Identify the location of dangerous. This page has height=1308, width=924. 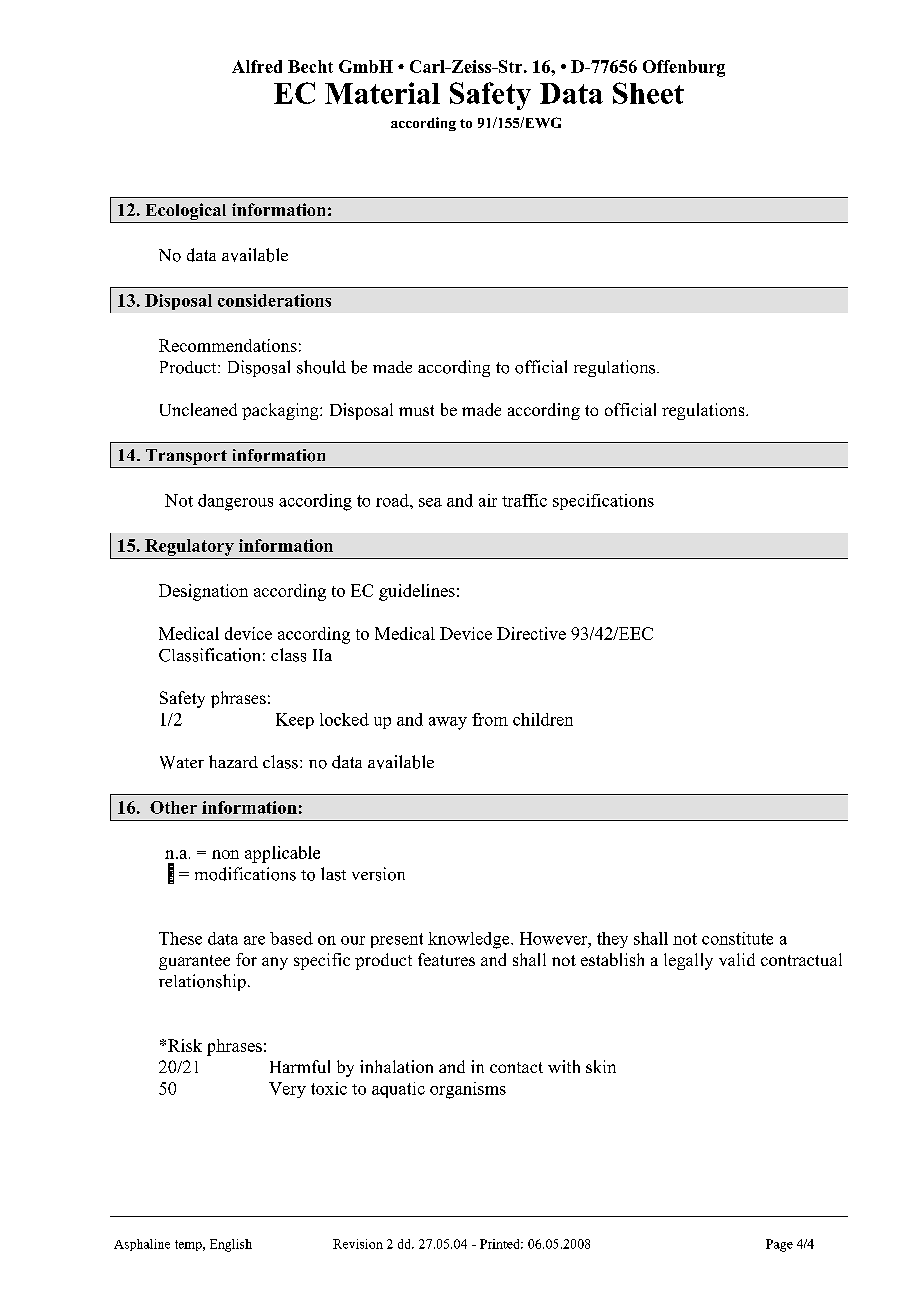
(235, 502).
